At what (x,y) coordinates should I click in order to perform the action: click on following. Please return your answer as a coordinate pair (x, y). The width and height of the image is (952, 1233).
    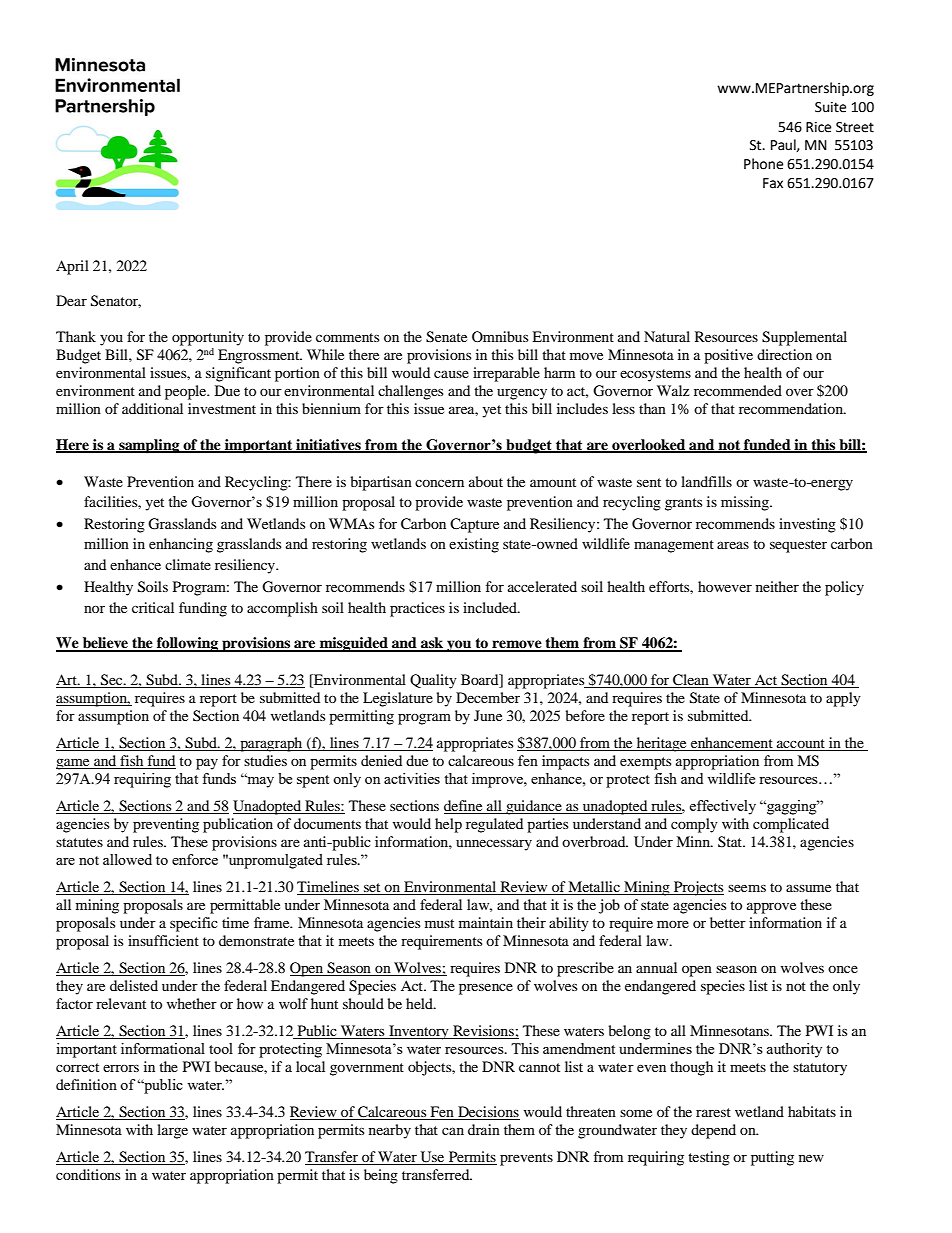
    Looking at the image, I should click on (187, 644).
